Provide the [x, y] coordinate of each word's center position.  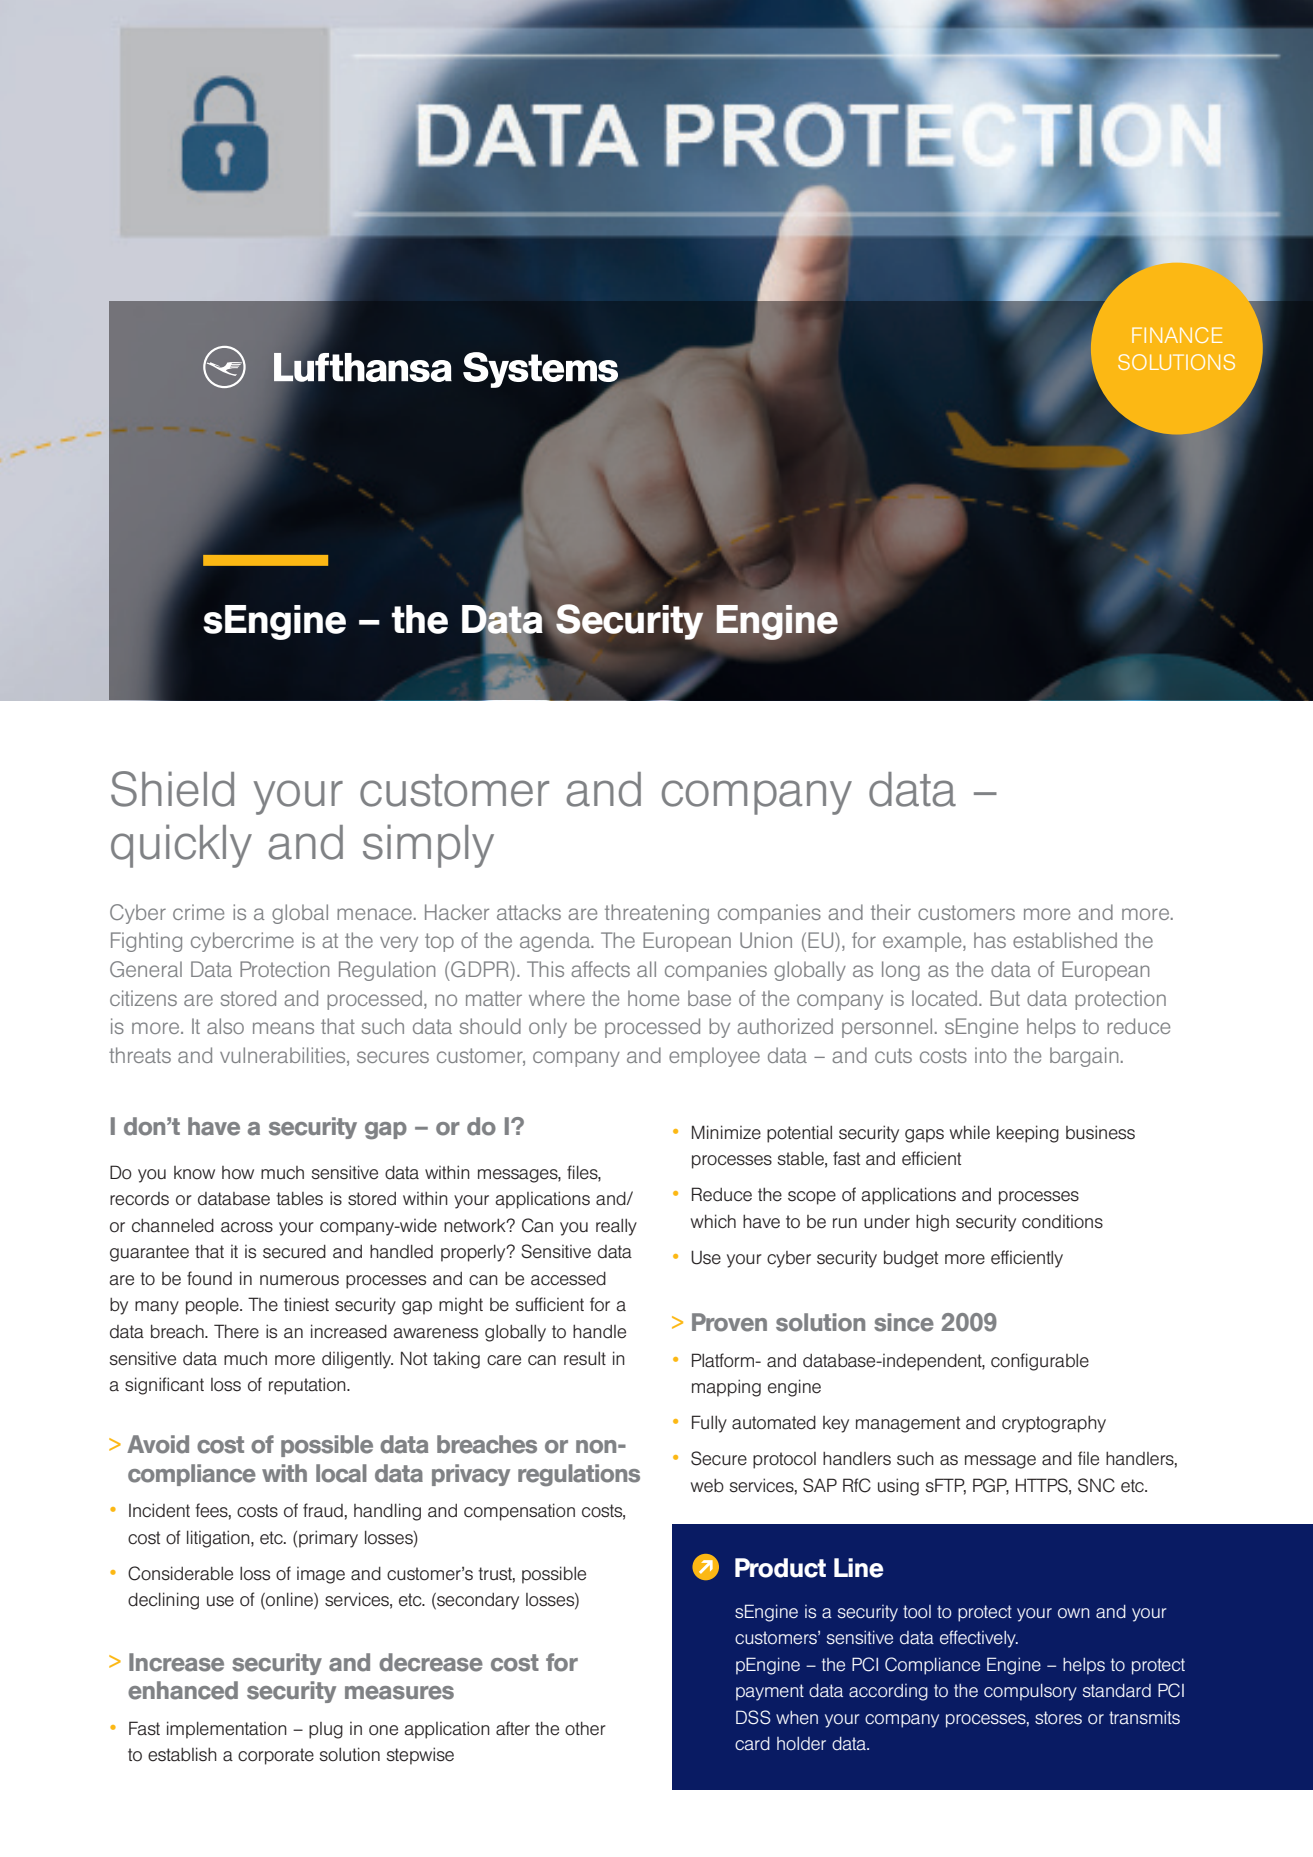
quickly [181, 846]
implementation [227, 1730]
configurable [1040, 1362]
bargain [1084, 1057]
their [891, 912]
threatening [657, 914]
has [990, 940]
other [585, 1728]
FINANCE [1177, 335]
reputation [308, 1386]
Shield [172, 789]
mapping [726, 1388]
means [283, 1028]
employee [714, 1057]
